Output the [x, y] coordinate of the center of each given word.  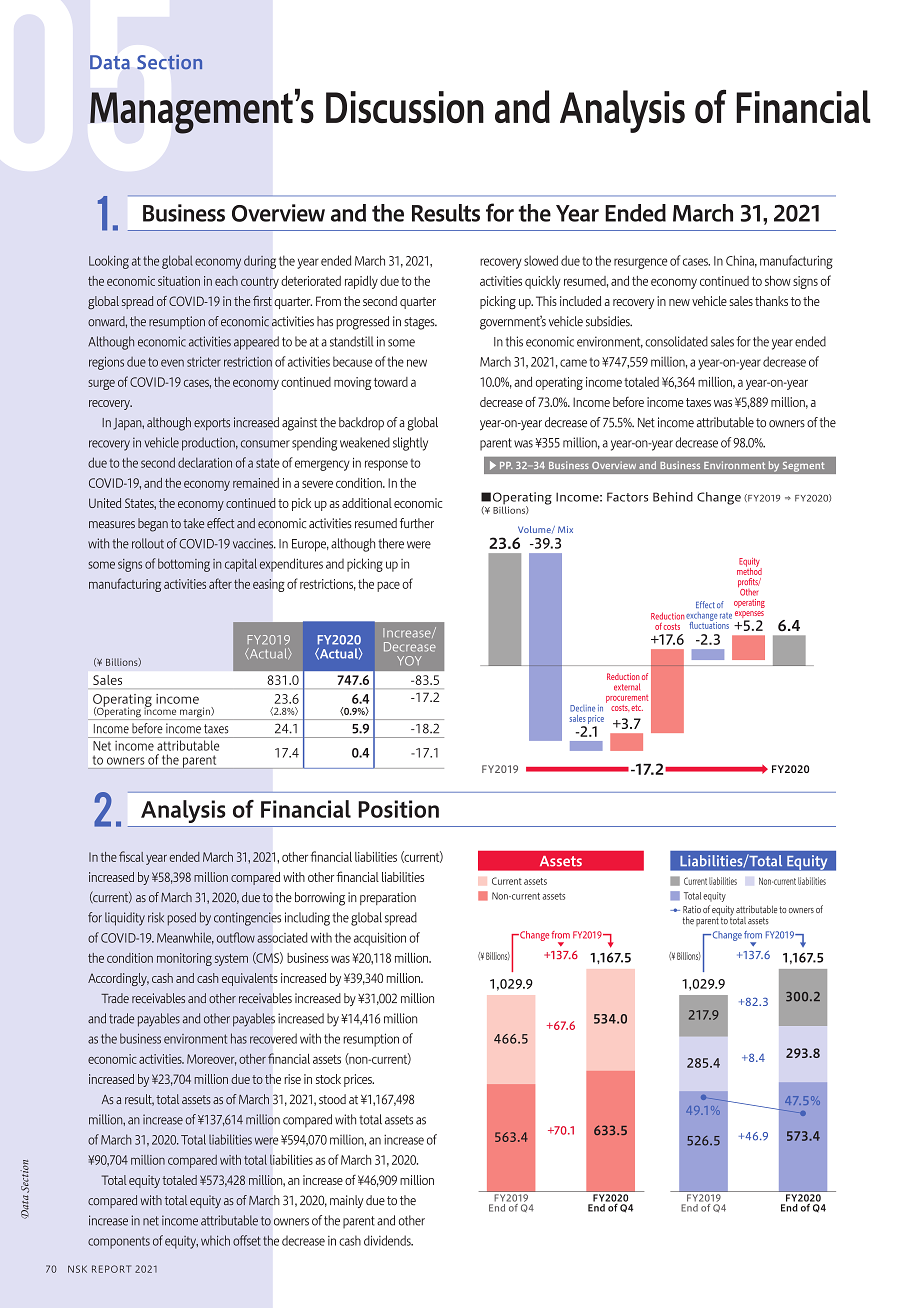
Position [398, 809]
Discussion [405, 107]
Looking [109, 262]
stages [420, 323]
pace [388, 587]
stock [328, 1079]
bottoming [184, 565]
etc [637, 708]
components [119, 1242]
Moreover [211, 1060]
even [172, 363]
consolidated [676, 341]
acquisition [380, 939]
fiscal [131, 856]
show [778, 281]
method [749, 570]
